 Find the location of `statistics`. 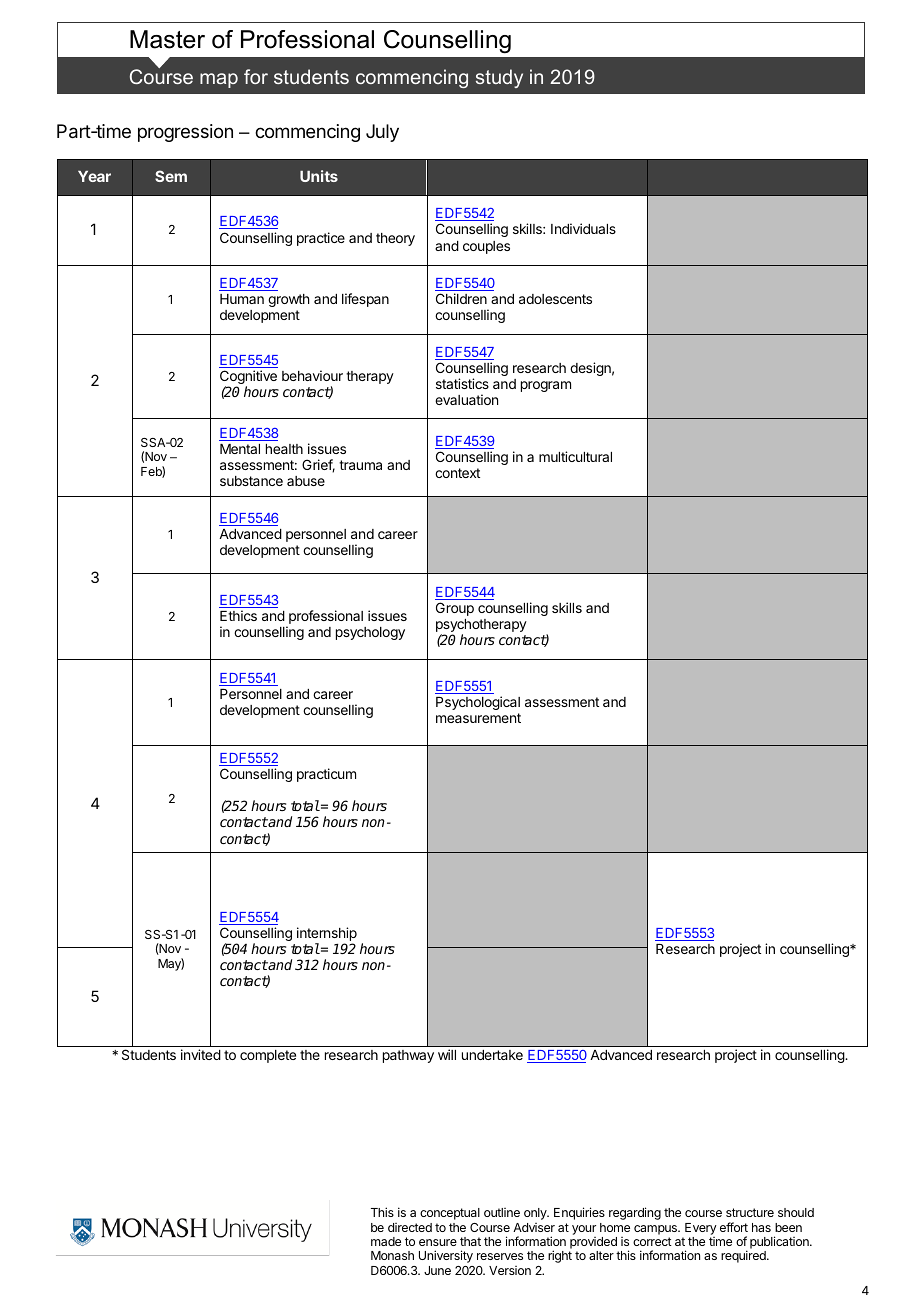

statistics is located at coordinates (462, 383).
